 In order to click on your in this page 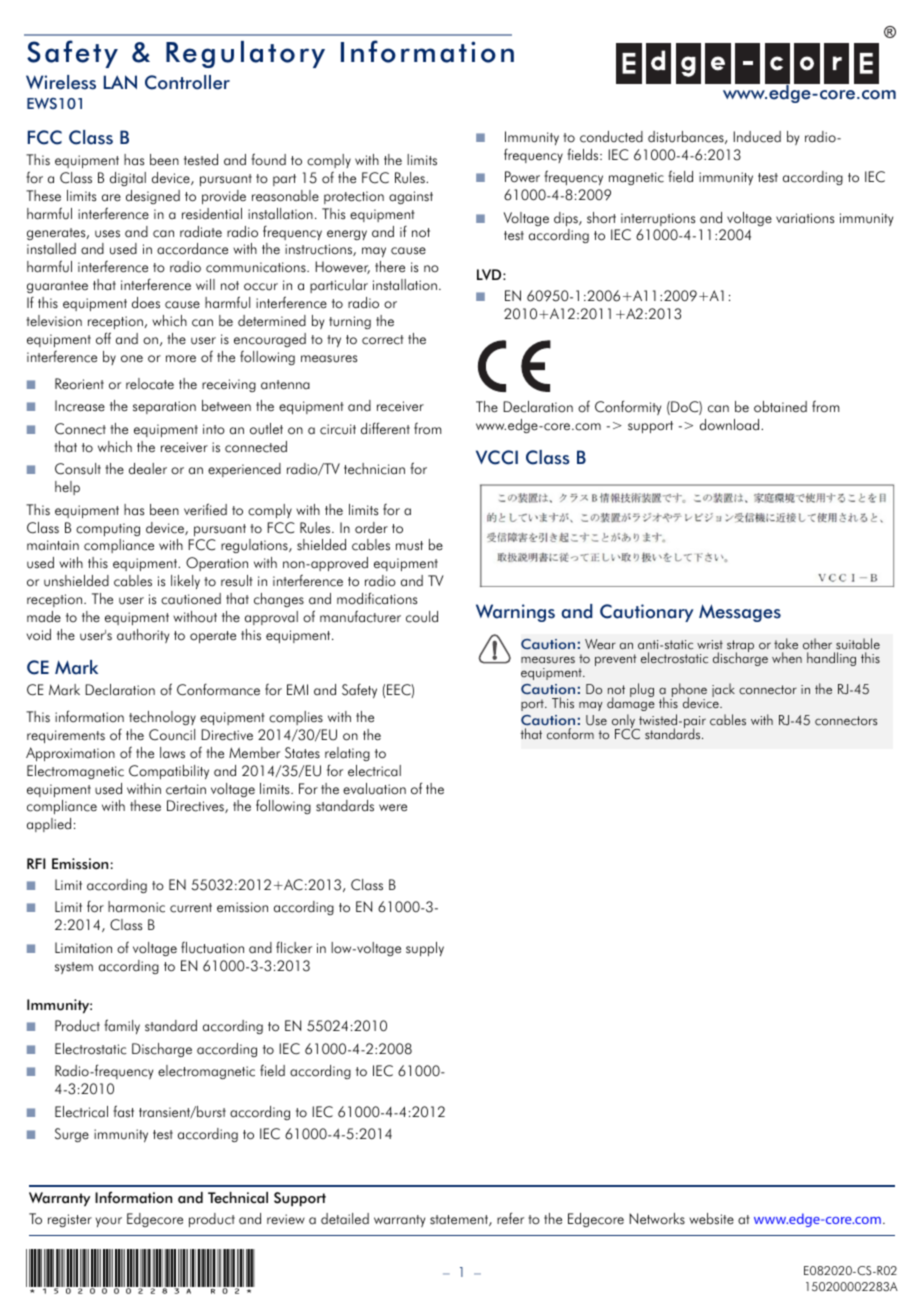, I will do `click(109, 1222)`.
